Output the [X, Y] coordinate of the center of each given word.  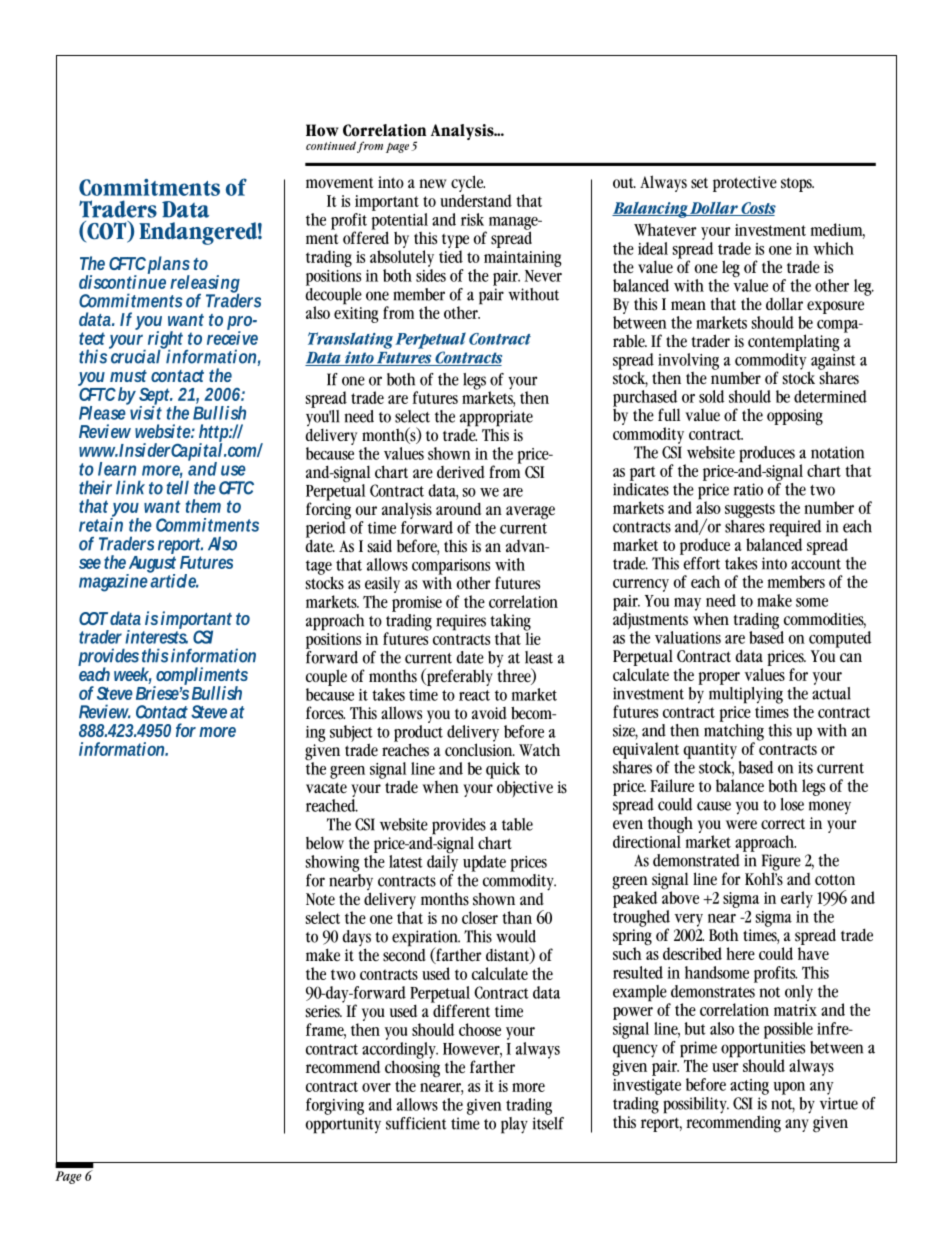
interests [156, 636]
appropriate [496, 418]
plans [169, 266]
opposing [795, 417]
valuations [688, 637]
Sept [156, 397]
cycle [468, 185]
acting [749, 1087]
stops [797, 184]
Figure [781, 863]
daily [442, 862]
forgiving [335, 1106]
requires [461, 622]
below [325, 843]
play [514, 1125]
